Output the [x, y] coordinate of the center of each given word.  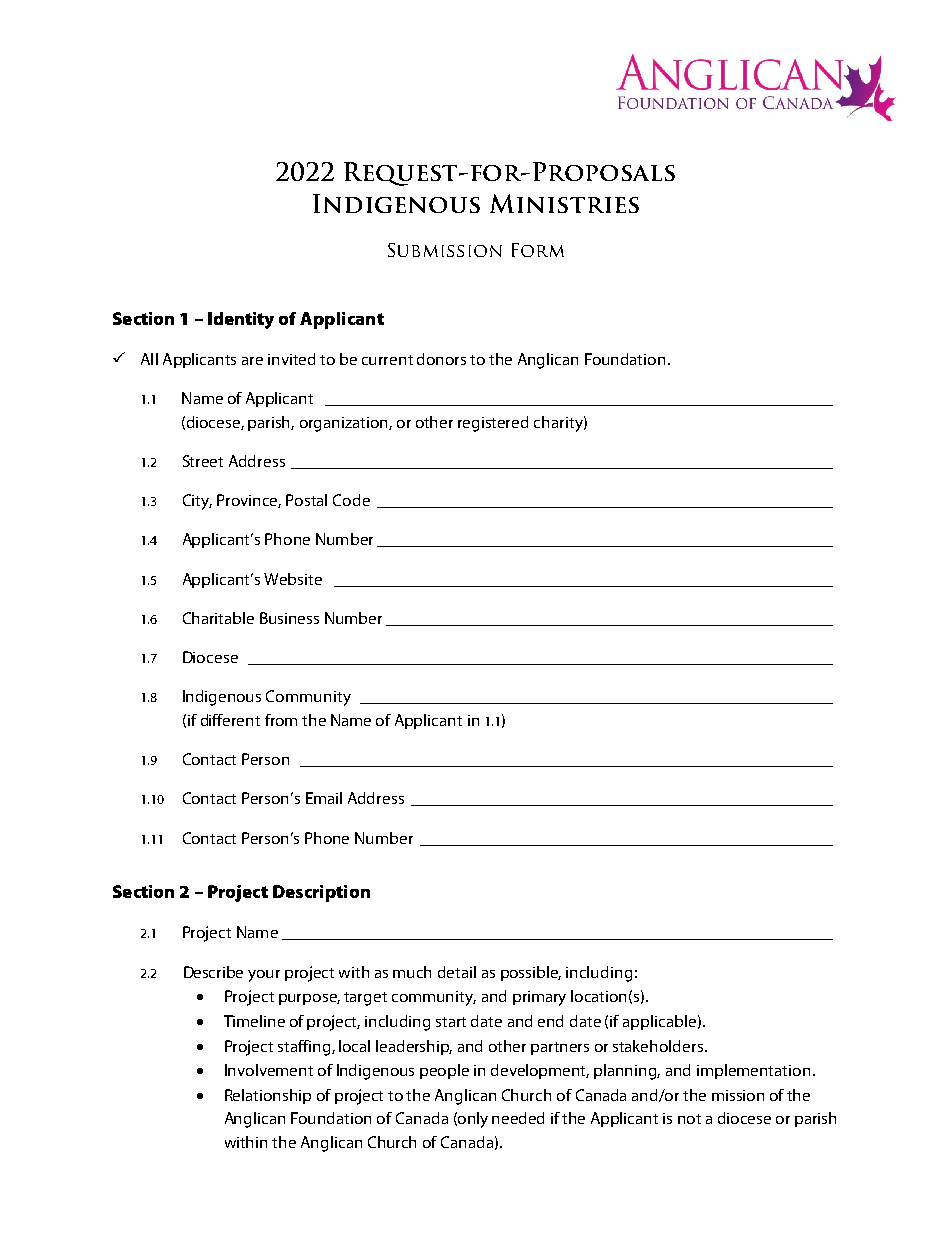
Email [324, 798]
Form [538, 250]
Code [351, 500]
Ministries [564, 203]
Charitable [218, 618]
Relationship [268, 1096]
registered [493, 424]
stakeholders [659, 1046]
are [252, 361]
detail [457, 972]
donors [441, 359]
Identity [241, 320]
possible [531, 973]
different [230, 720]
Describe [213, 972]
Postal [306, 500]
